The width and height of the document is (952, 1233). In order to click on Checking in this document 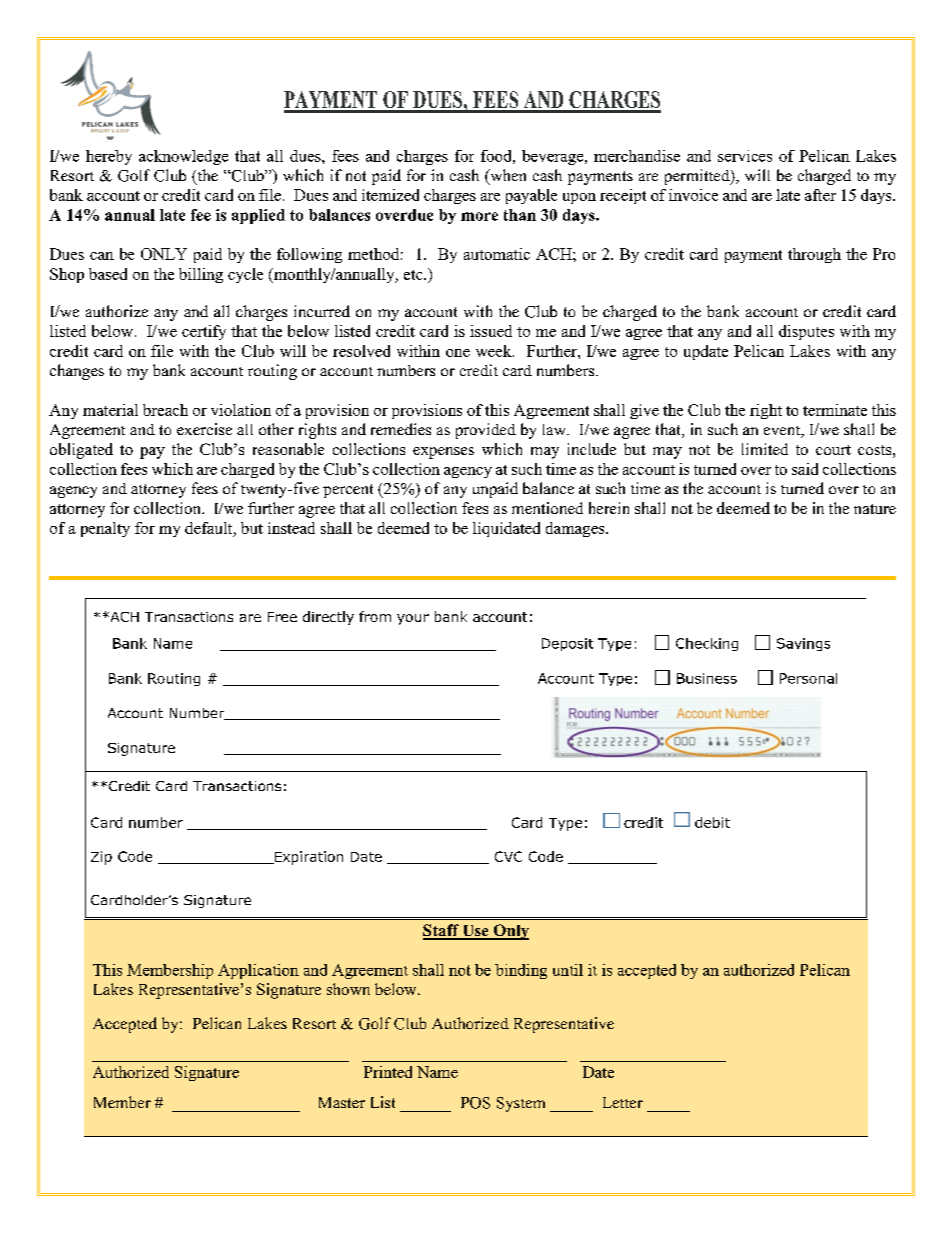, I will do `click(707, 644)`.
